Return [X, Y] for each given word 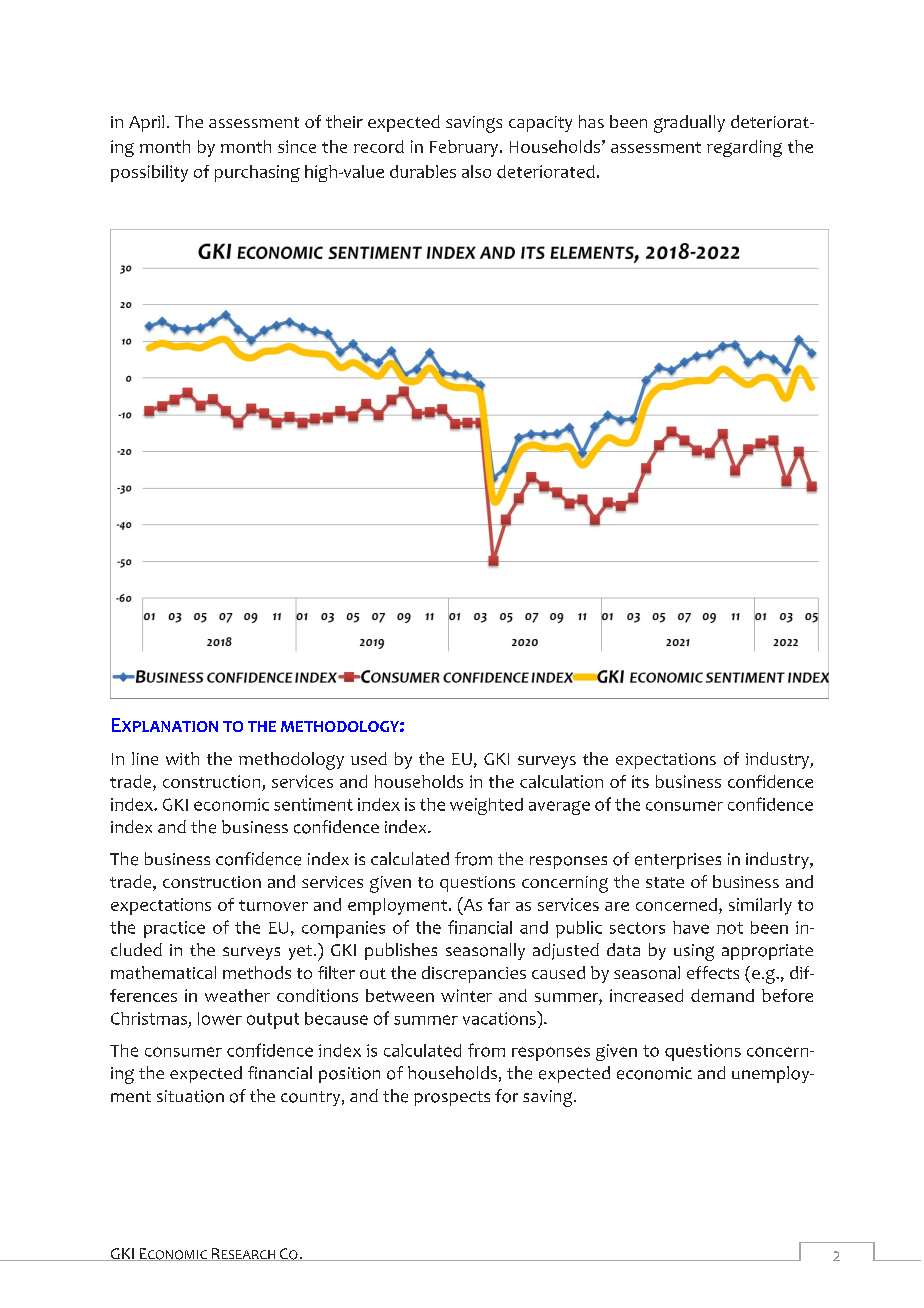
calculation [561, 781]
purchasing [257, 173]
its [640, 781]
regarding [744, 148]
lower [220, 1018]
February [465, 148]
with [182, 758]
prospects [452, 1098]
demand [722, 995]
